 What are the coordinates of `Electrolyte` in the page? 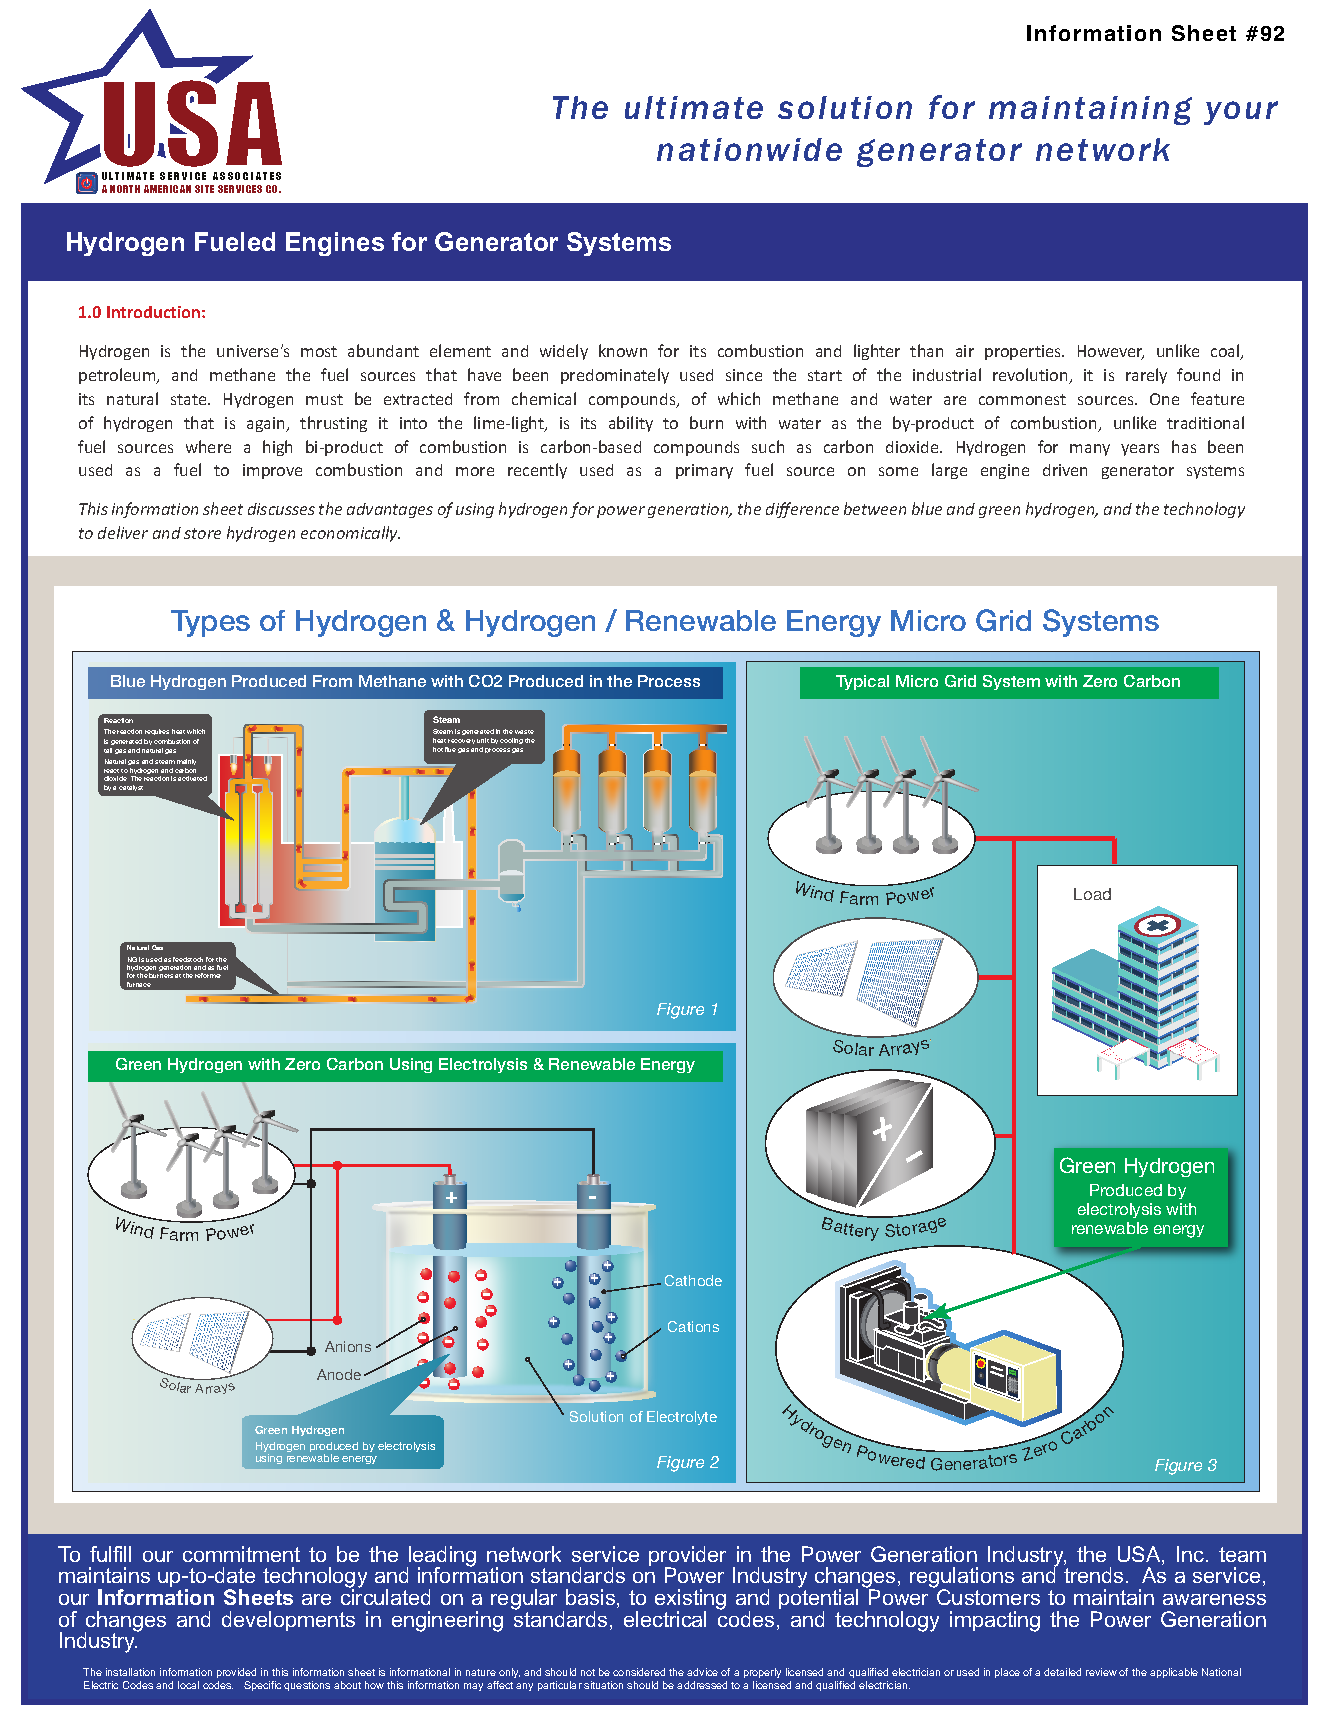 It's located at (682, 1418).
